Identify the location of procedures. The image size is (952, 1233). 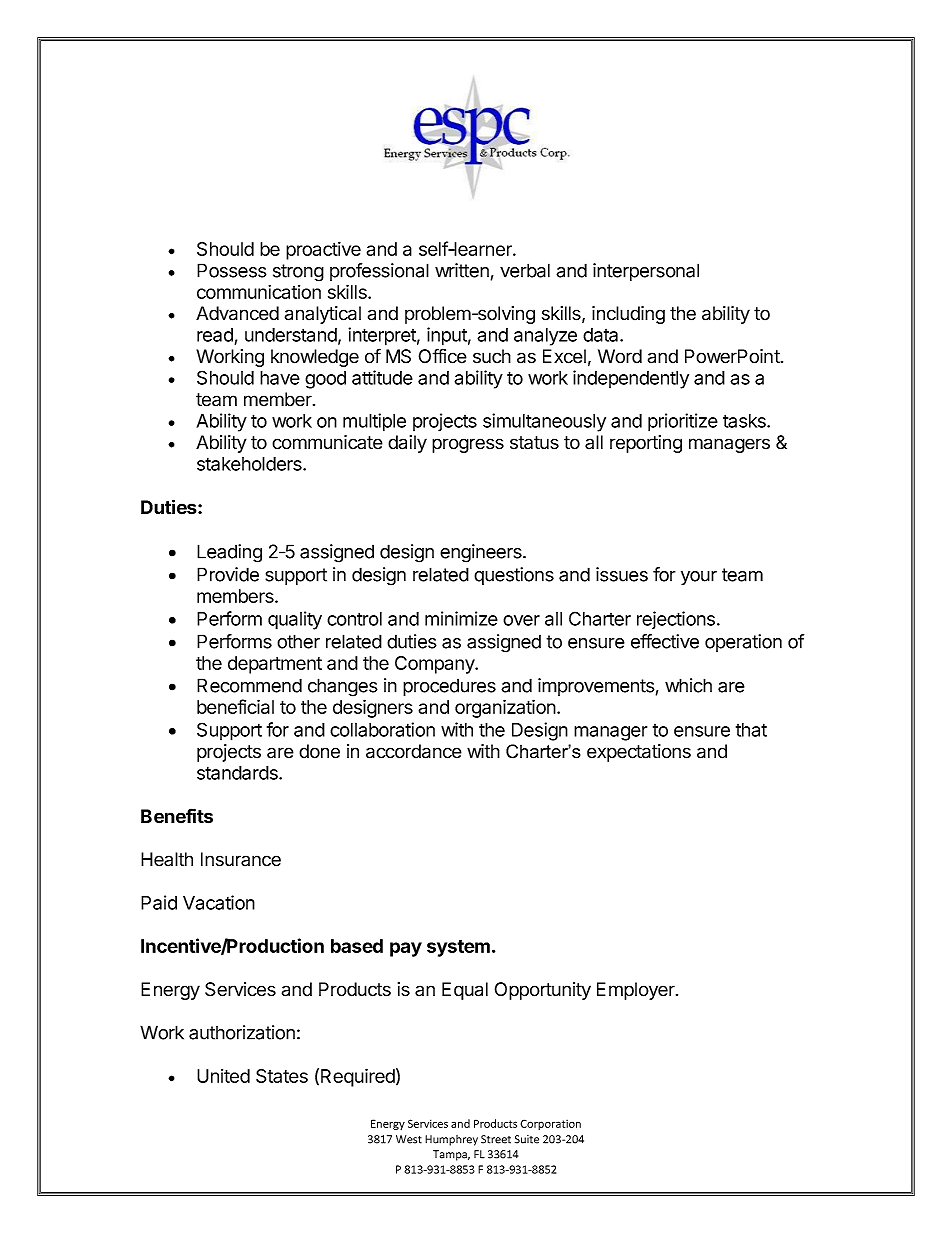
(449, 687).
